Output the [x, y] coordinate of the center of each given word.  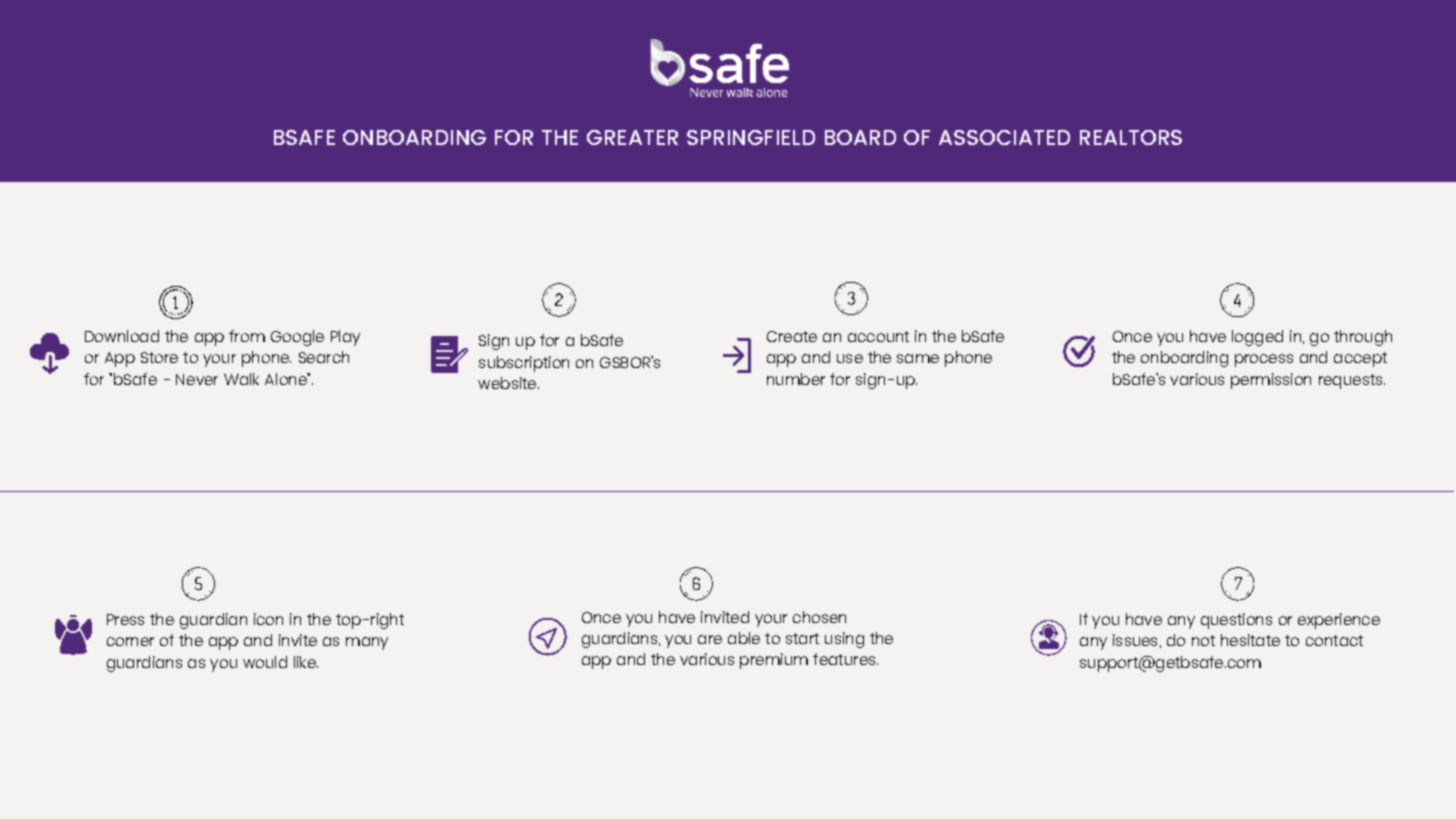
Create [792, 336]
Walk [241, 379]
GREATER [632, 137]
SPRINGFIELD [751, 137]
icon [268, 619]
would [265, 662]
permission [1271, 381]
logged [1257, 338]
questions [1236, 621]
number [796, 379]
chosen [819, 617]
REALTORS [1131, 137]
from [247, 336]
